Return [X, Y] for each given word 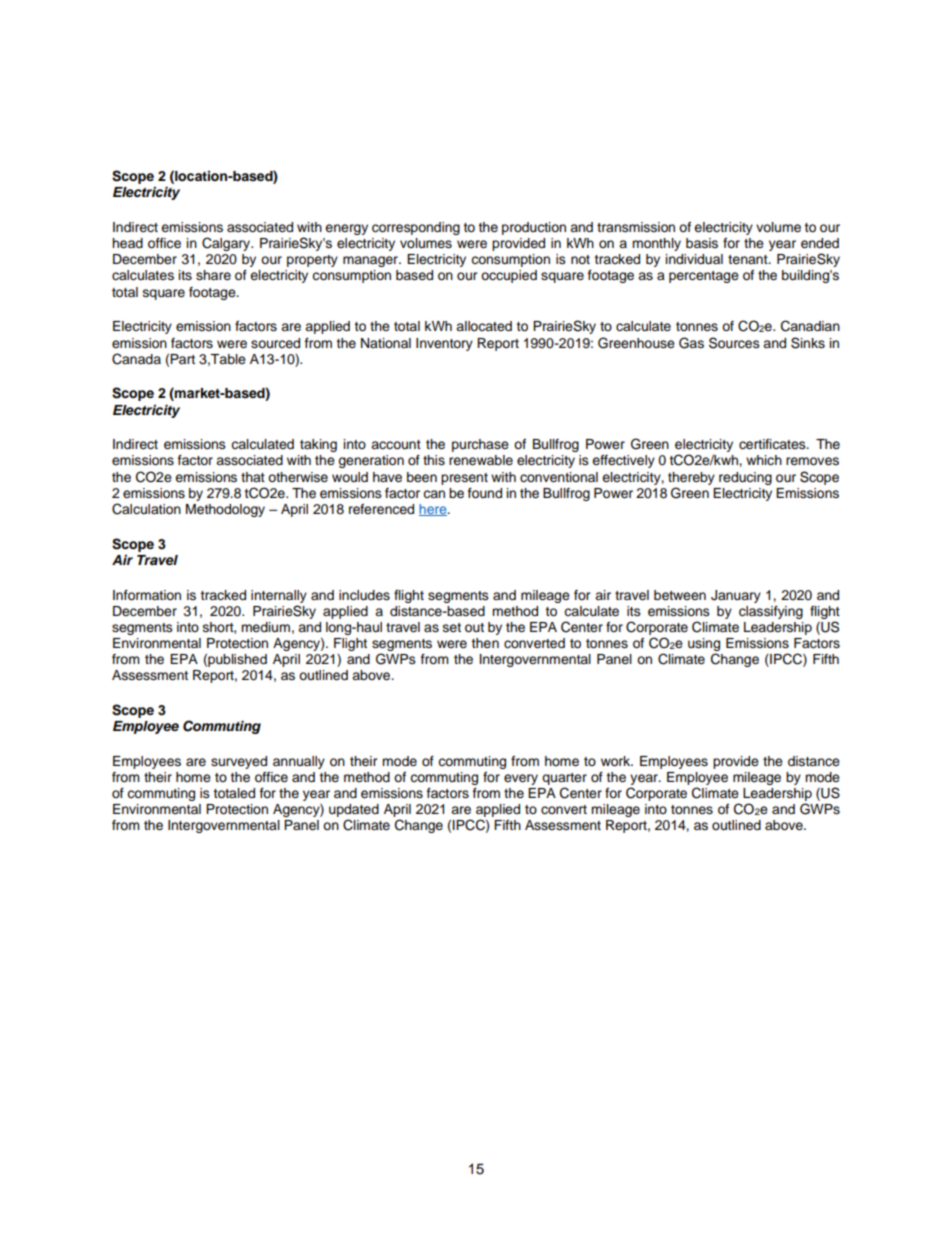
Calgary [227, 244]
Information [147, 595]
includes [364, 595]
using [704, 644]
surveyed [239, 762]
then [485, 643]
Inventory [444, 344]
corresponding [416, 228]
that [253, 477]
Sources [734, 343]
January [736, 596]
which [764, 460]
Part [182, 359]
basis [702, 243]
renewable [481, 460]
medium [265, 627]
